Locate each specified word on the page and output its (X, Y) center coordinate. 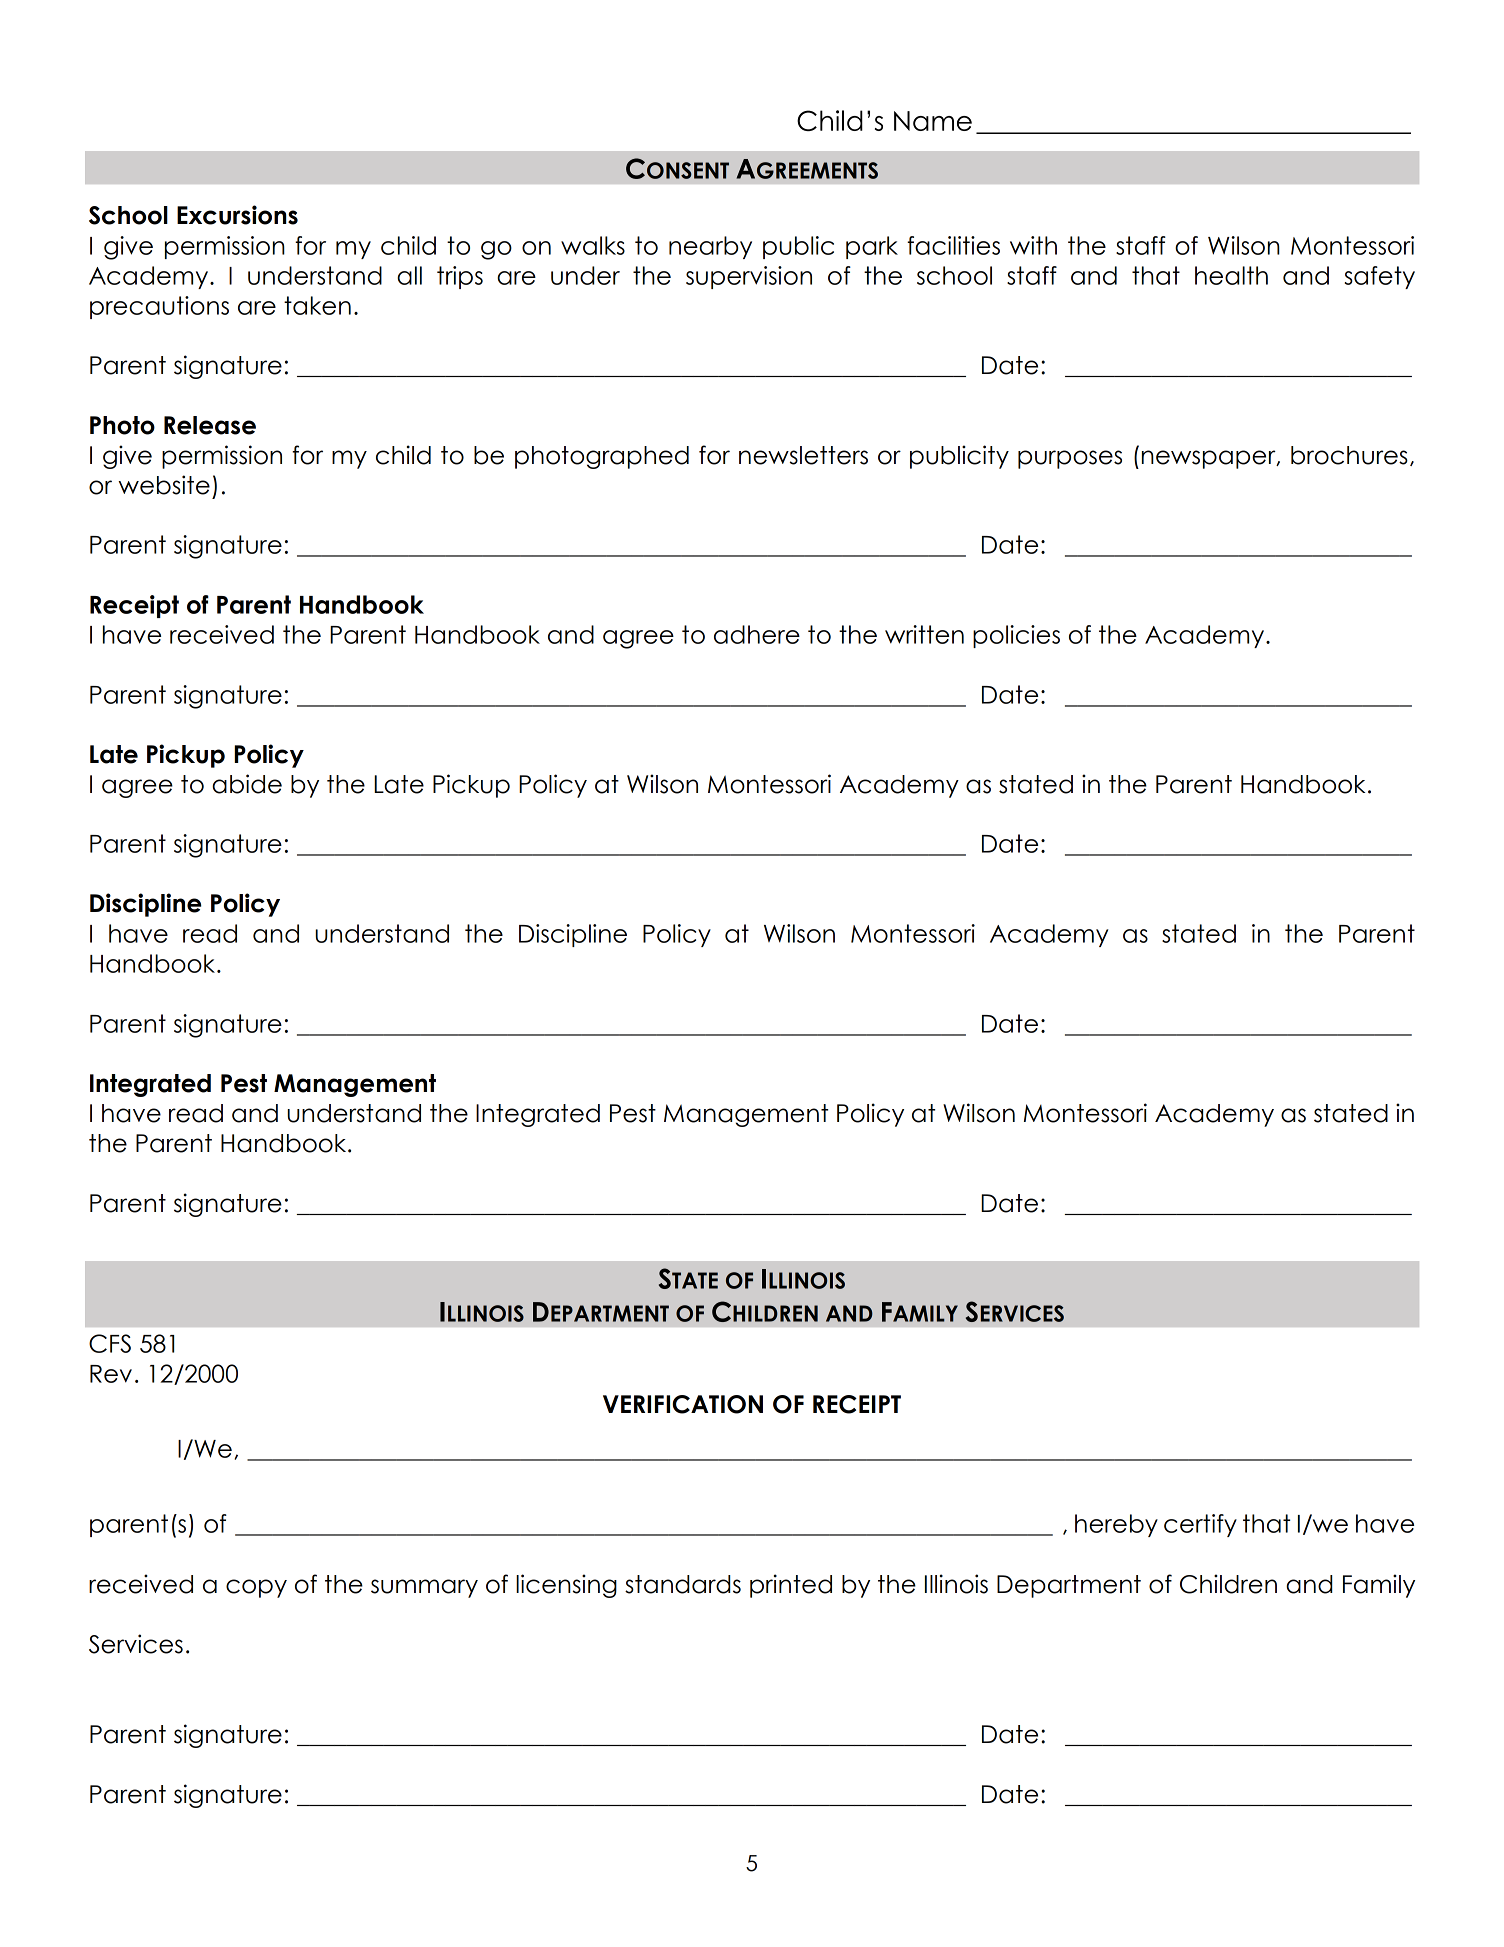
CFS (110, 1343)
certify (1200, 1525)
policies (1016, 636)
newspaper (1210, 459)
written (924, 634)
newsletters (803, 455)
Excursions (237, 215)
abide (247, 784)
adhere (757, 634)
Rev (111, 1374)
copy (256, 1588)
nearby (710, 247)
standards (683, 1584)
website (164, 485)
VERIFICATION (683, 1404)
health (1231, 275)
